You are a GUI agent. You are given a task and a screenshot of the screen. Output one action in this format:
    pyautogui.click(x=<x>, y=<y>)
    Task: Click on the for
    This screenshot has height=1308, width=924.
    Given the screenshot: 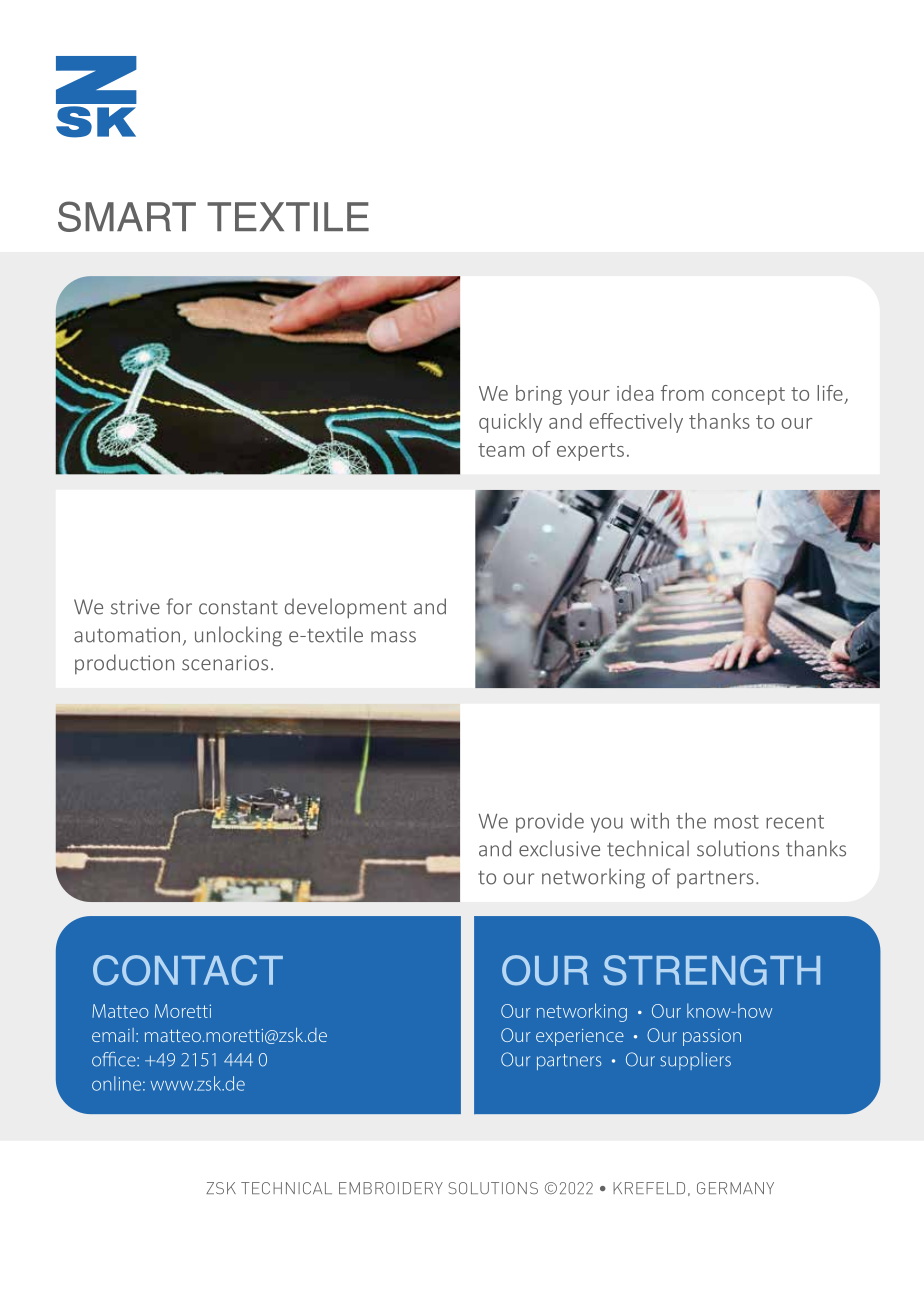 What is the action you would take?
    pyautogui.click(x=179, y=606)
